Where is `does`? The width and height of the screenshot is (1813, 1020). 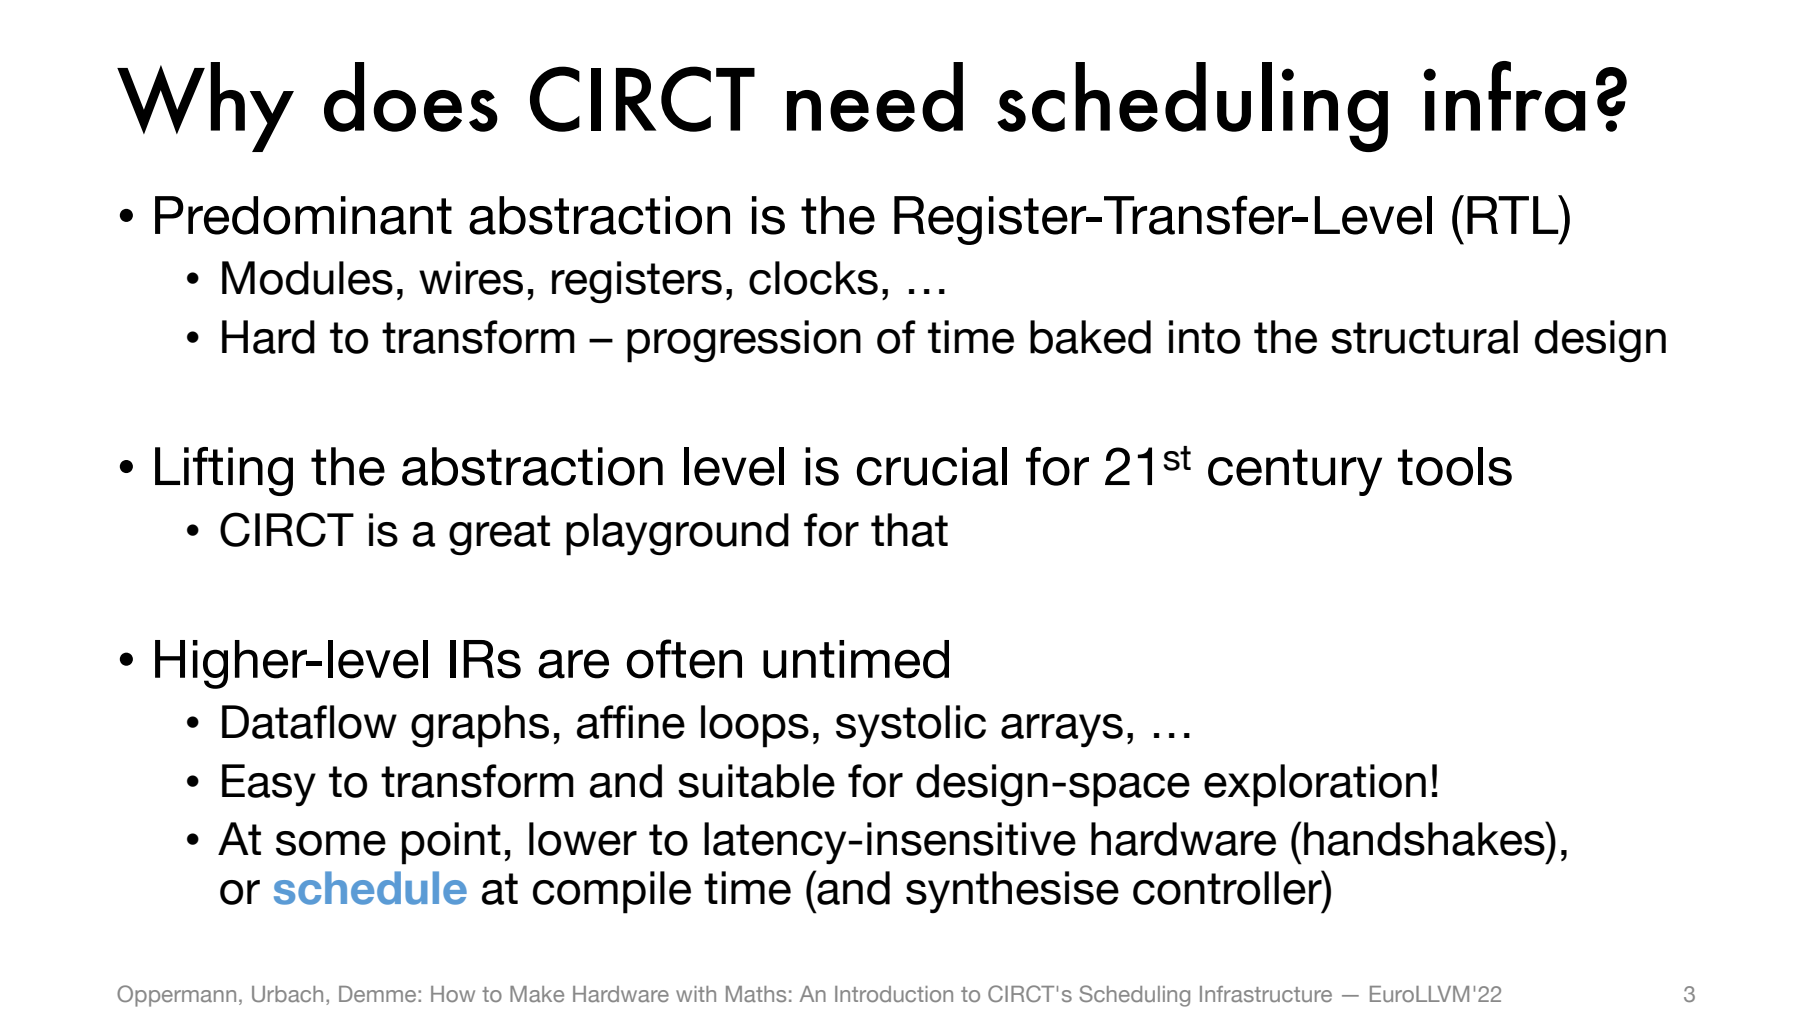 does is located at coordinates (411, 97).
